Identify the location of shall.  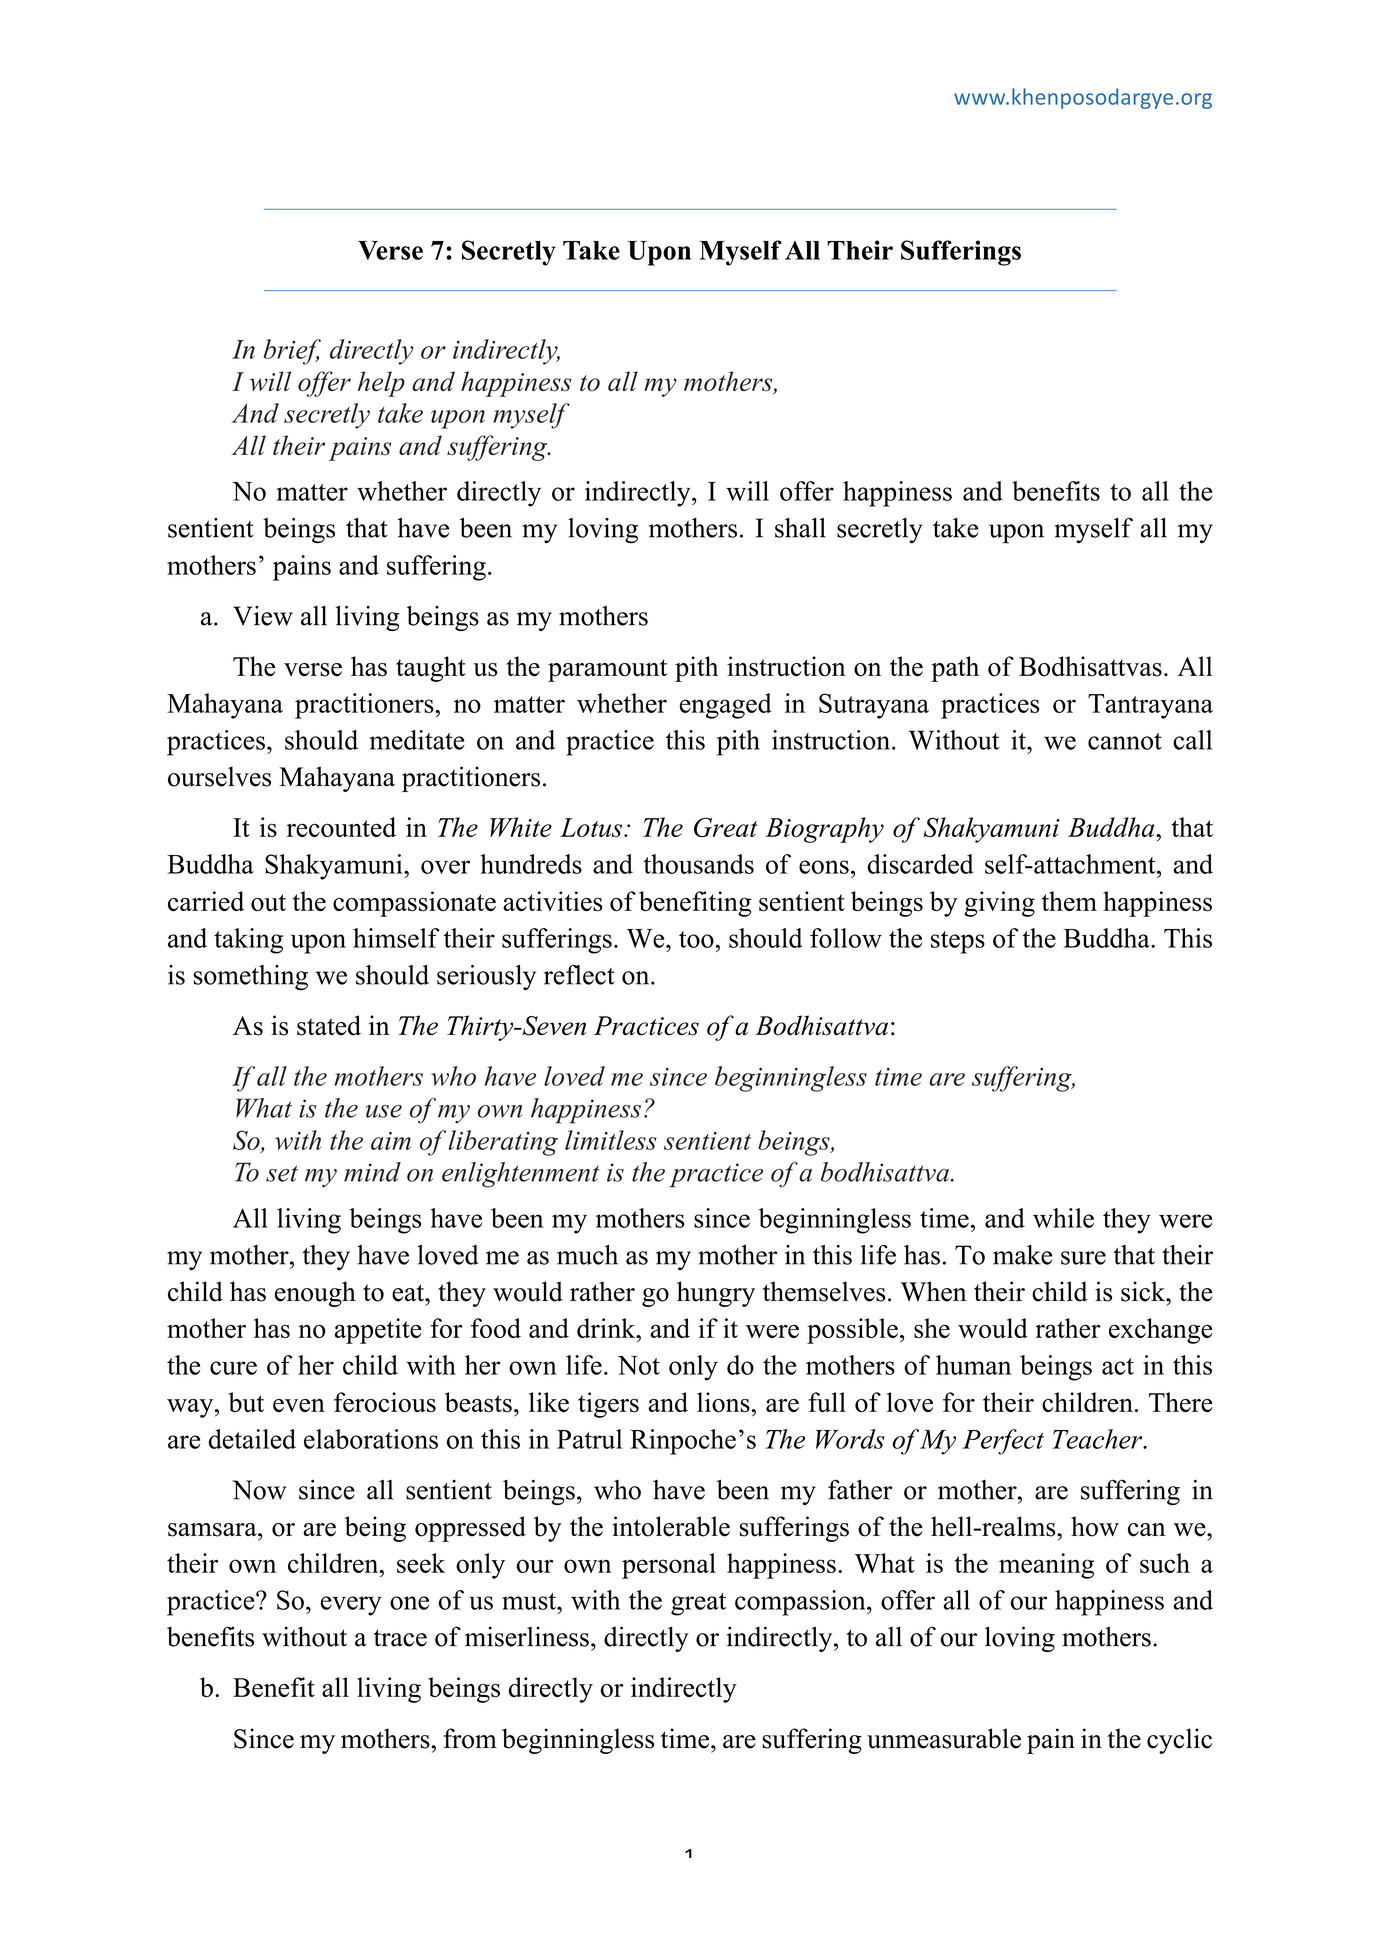
(800, 528).
